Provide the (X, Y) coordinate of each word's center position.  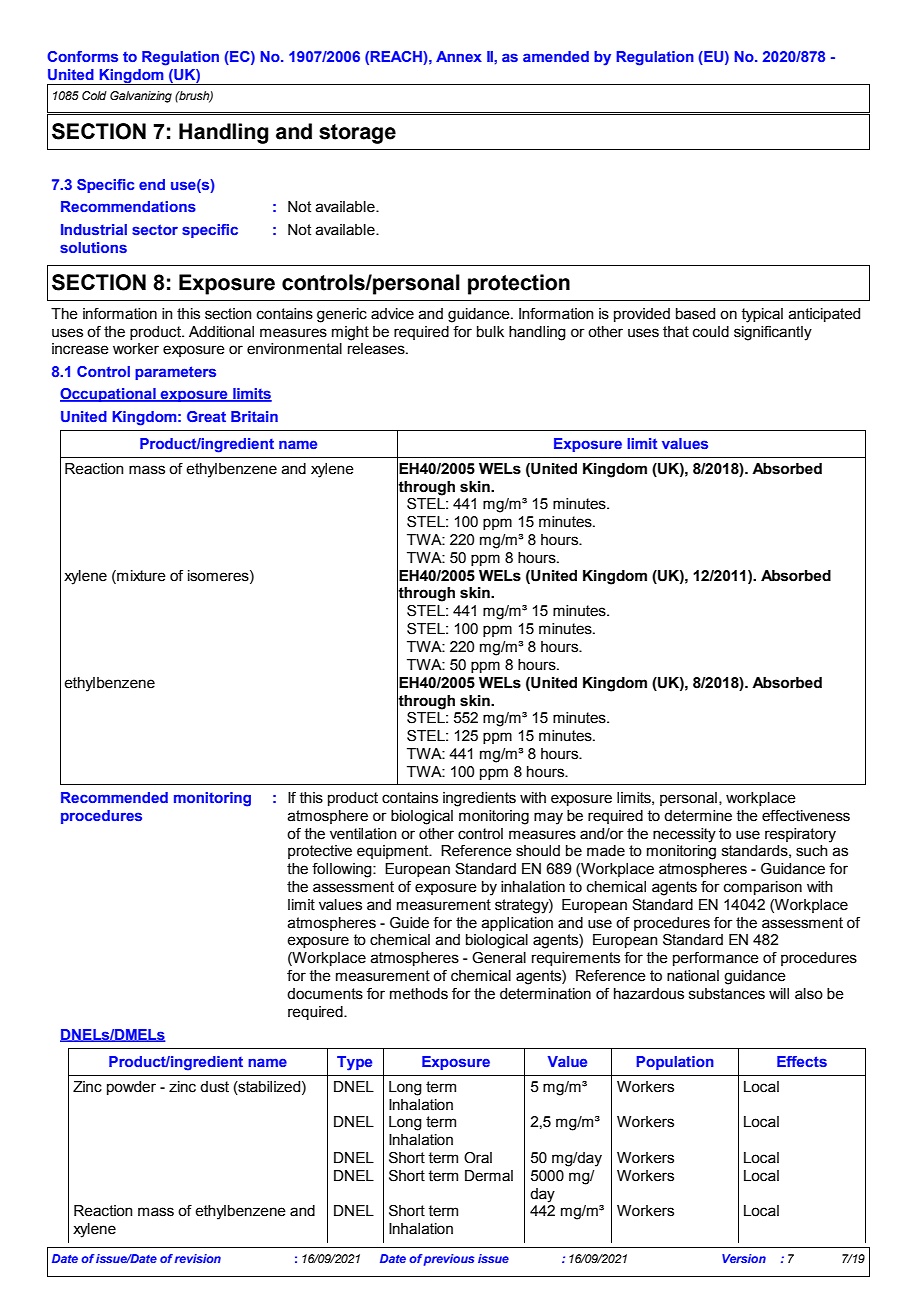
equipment (394, 852)
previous (449, 1260)
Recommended (114, 797)
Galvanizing (141, 97)
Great (206, 416)
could (711, 332)
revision (198, 1258)
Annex (459, 56)
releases (377, 349)
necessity (684, 835)
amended (556, 56)
